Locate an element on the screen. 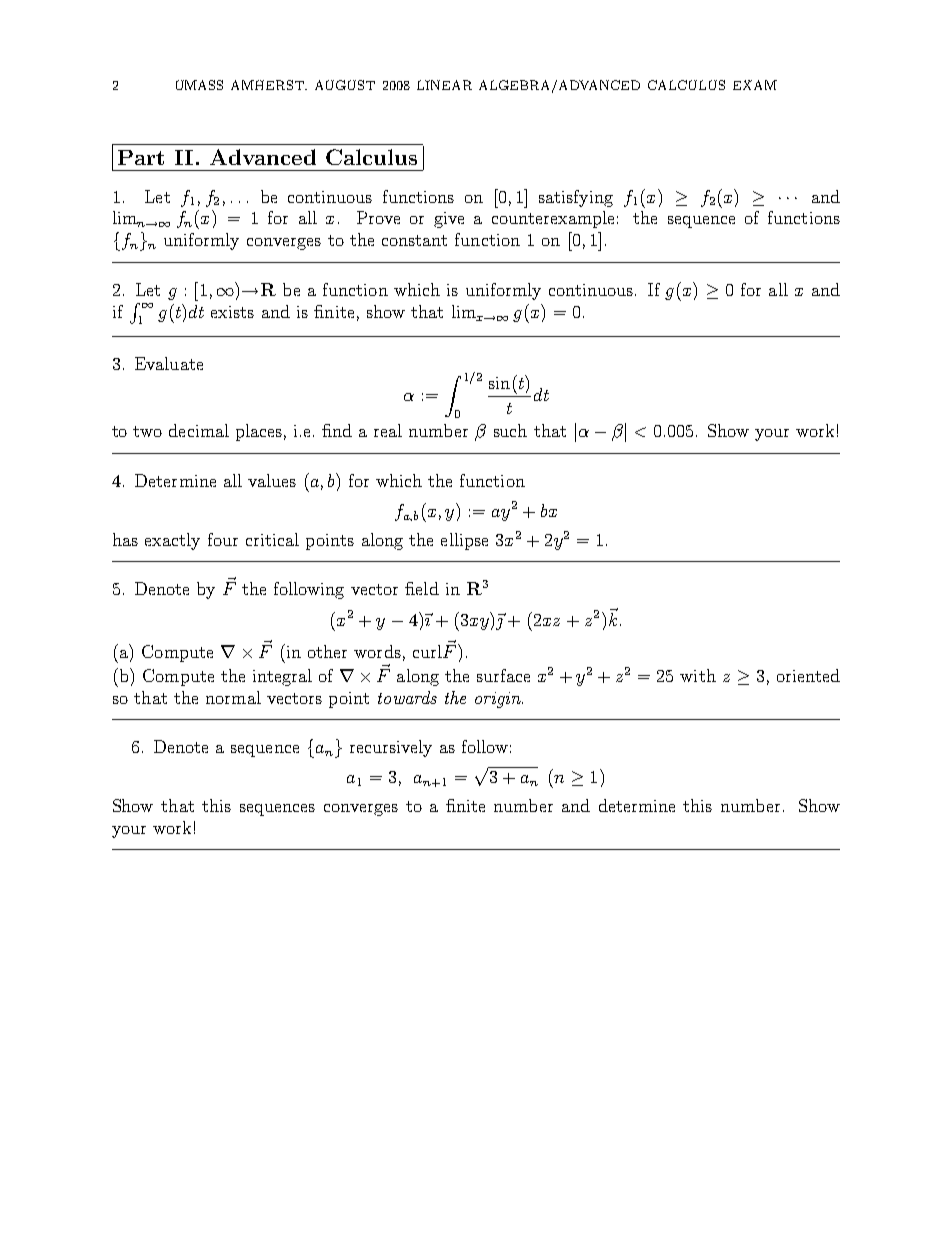 Image resolution: width=952 pixels, height=1233 pixels. such is located at coordinates (510, 430).
